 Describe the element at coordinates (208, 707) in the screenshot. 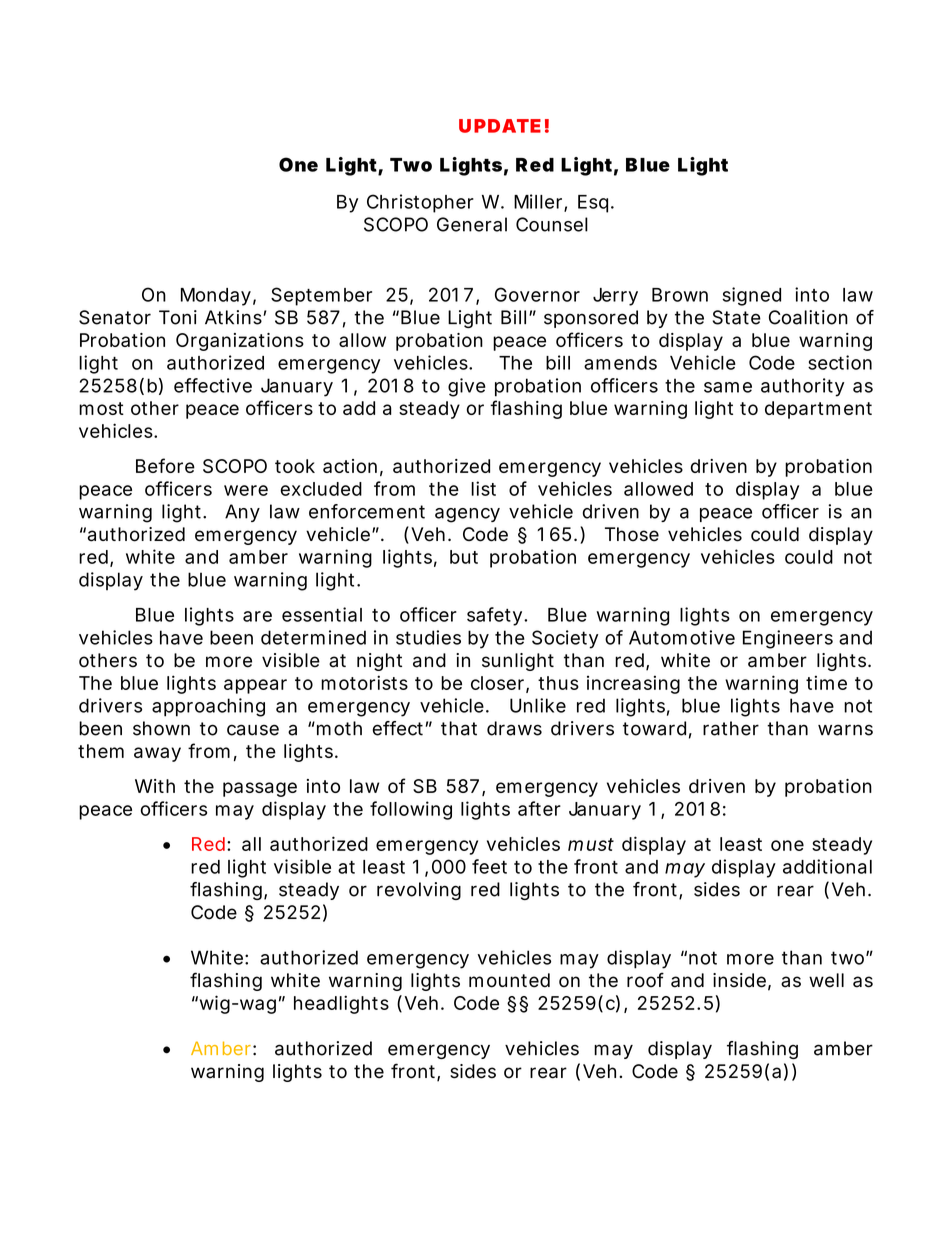

I see `approaching` at that location.
